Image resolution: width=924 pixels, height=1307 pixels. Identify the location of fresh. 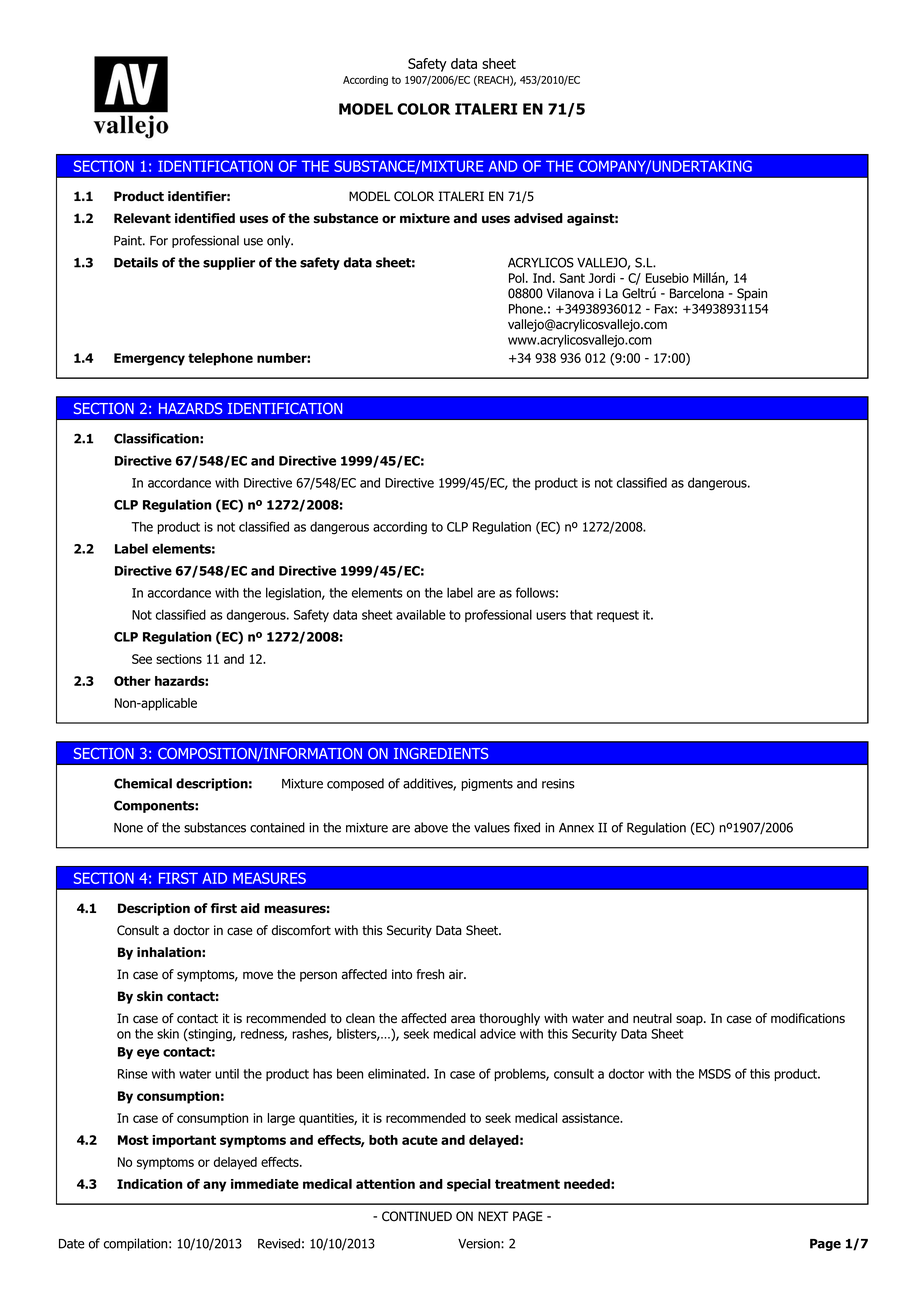
(430, 974).
